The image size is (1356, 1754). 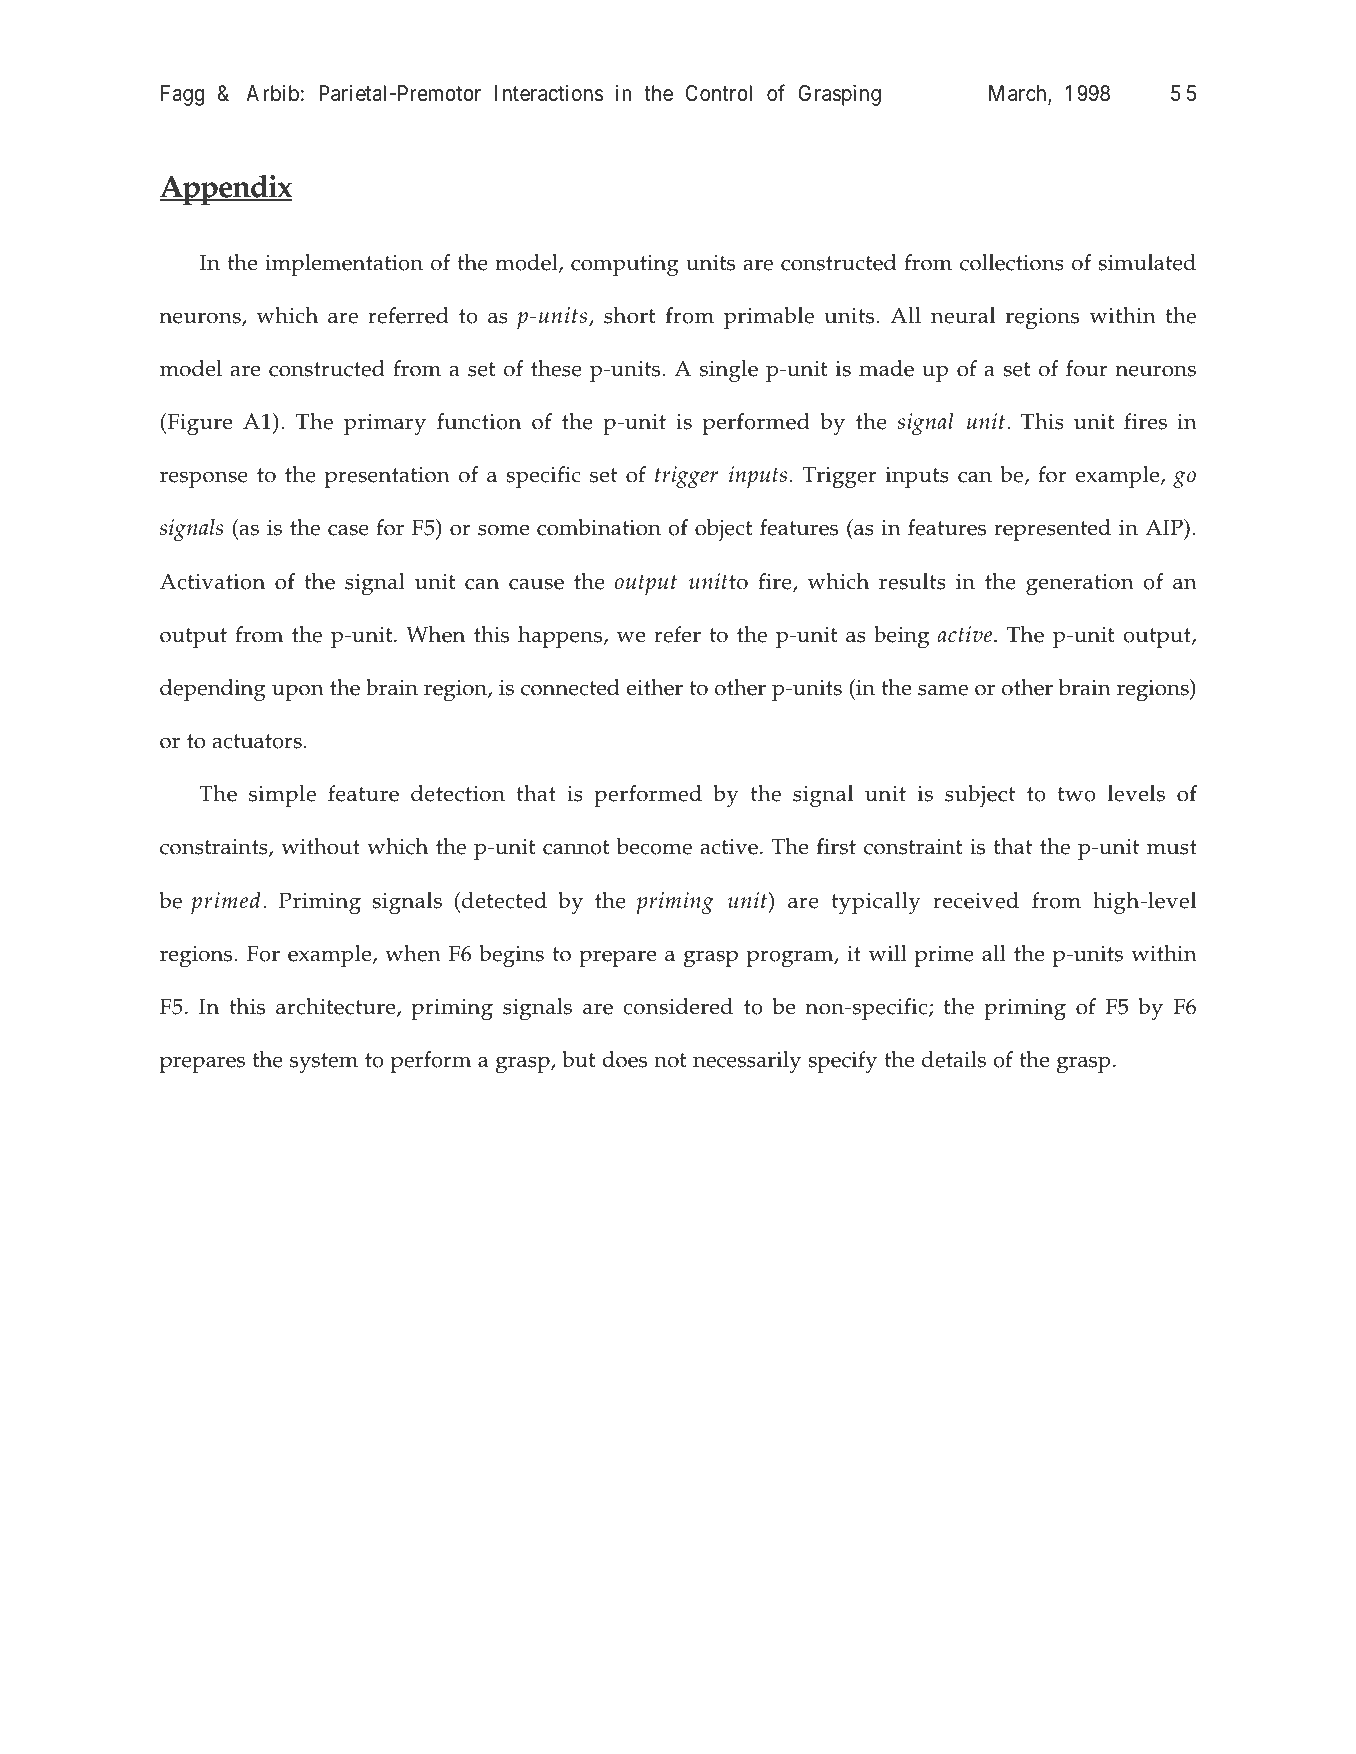 What do you see at coordinates (1077, 794) in the document?
I see `two` at bounding box center [1077, 794].
